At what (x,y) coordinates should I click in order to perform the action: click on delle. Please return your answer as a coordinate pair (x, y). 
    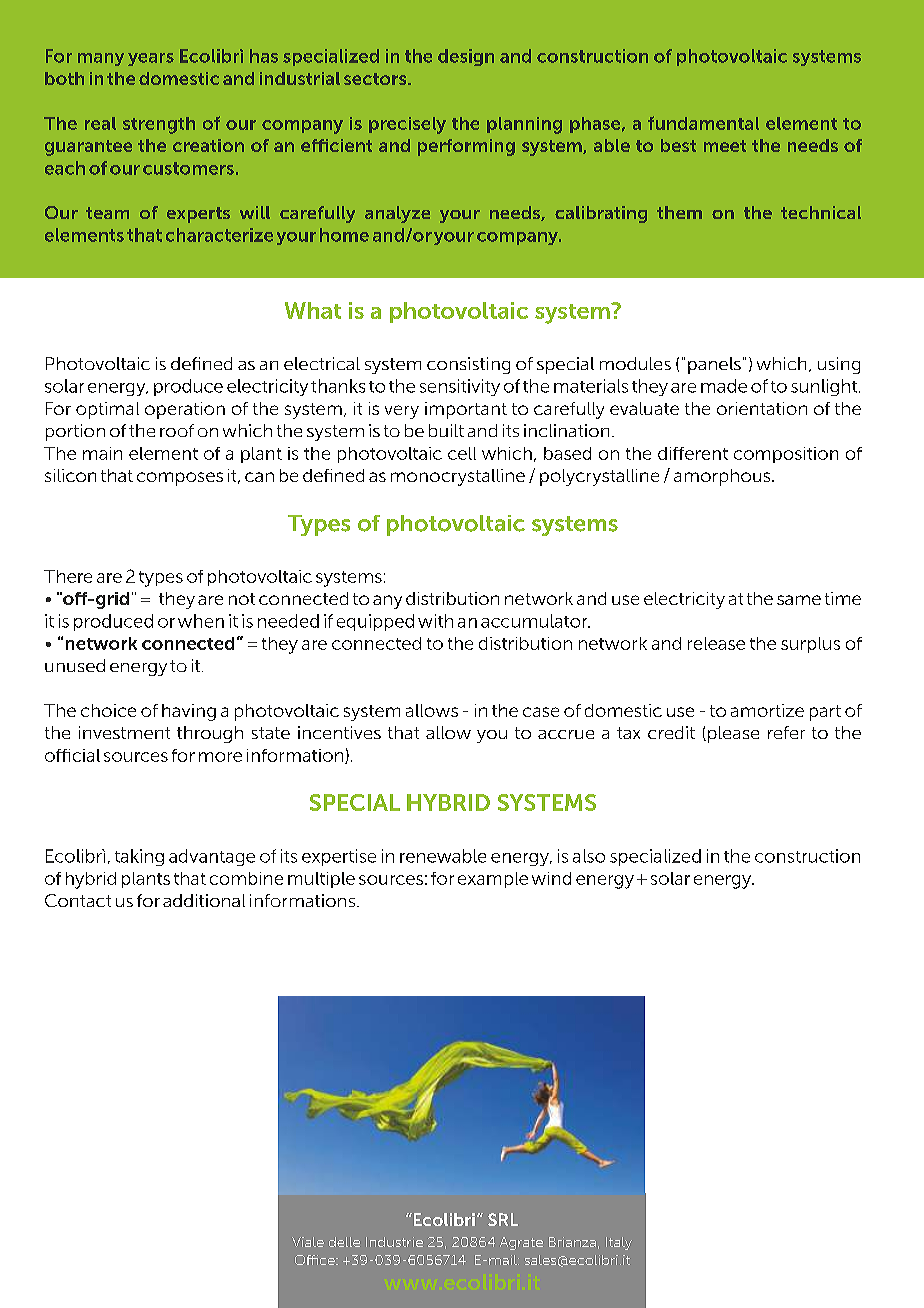
    Looking at the image, I should click on (344, 1242).
